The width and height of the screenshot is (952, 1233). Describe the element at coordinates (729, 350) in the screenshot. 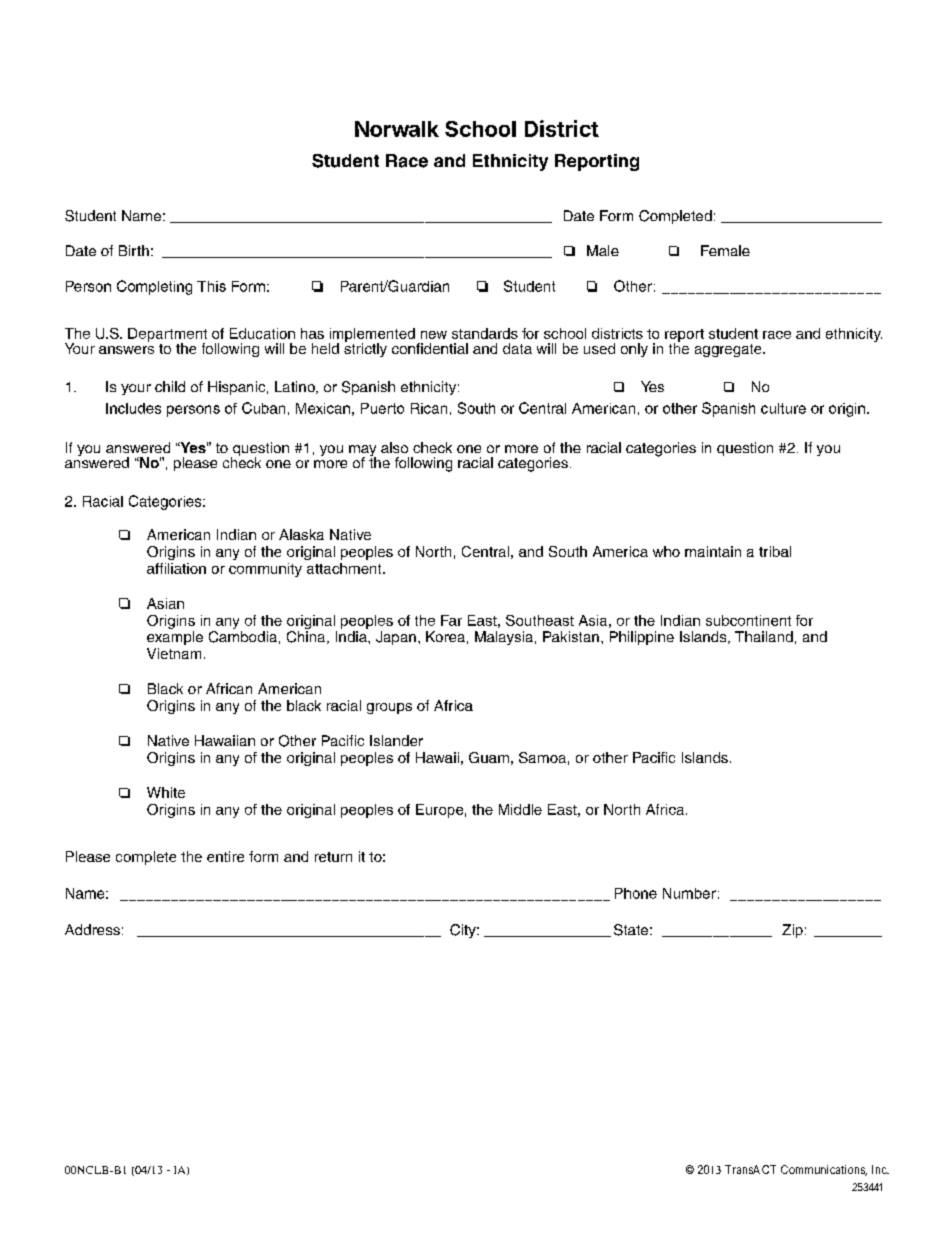

I see `aggregate` at that location.
